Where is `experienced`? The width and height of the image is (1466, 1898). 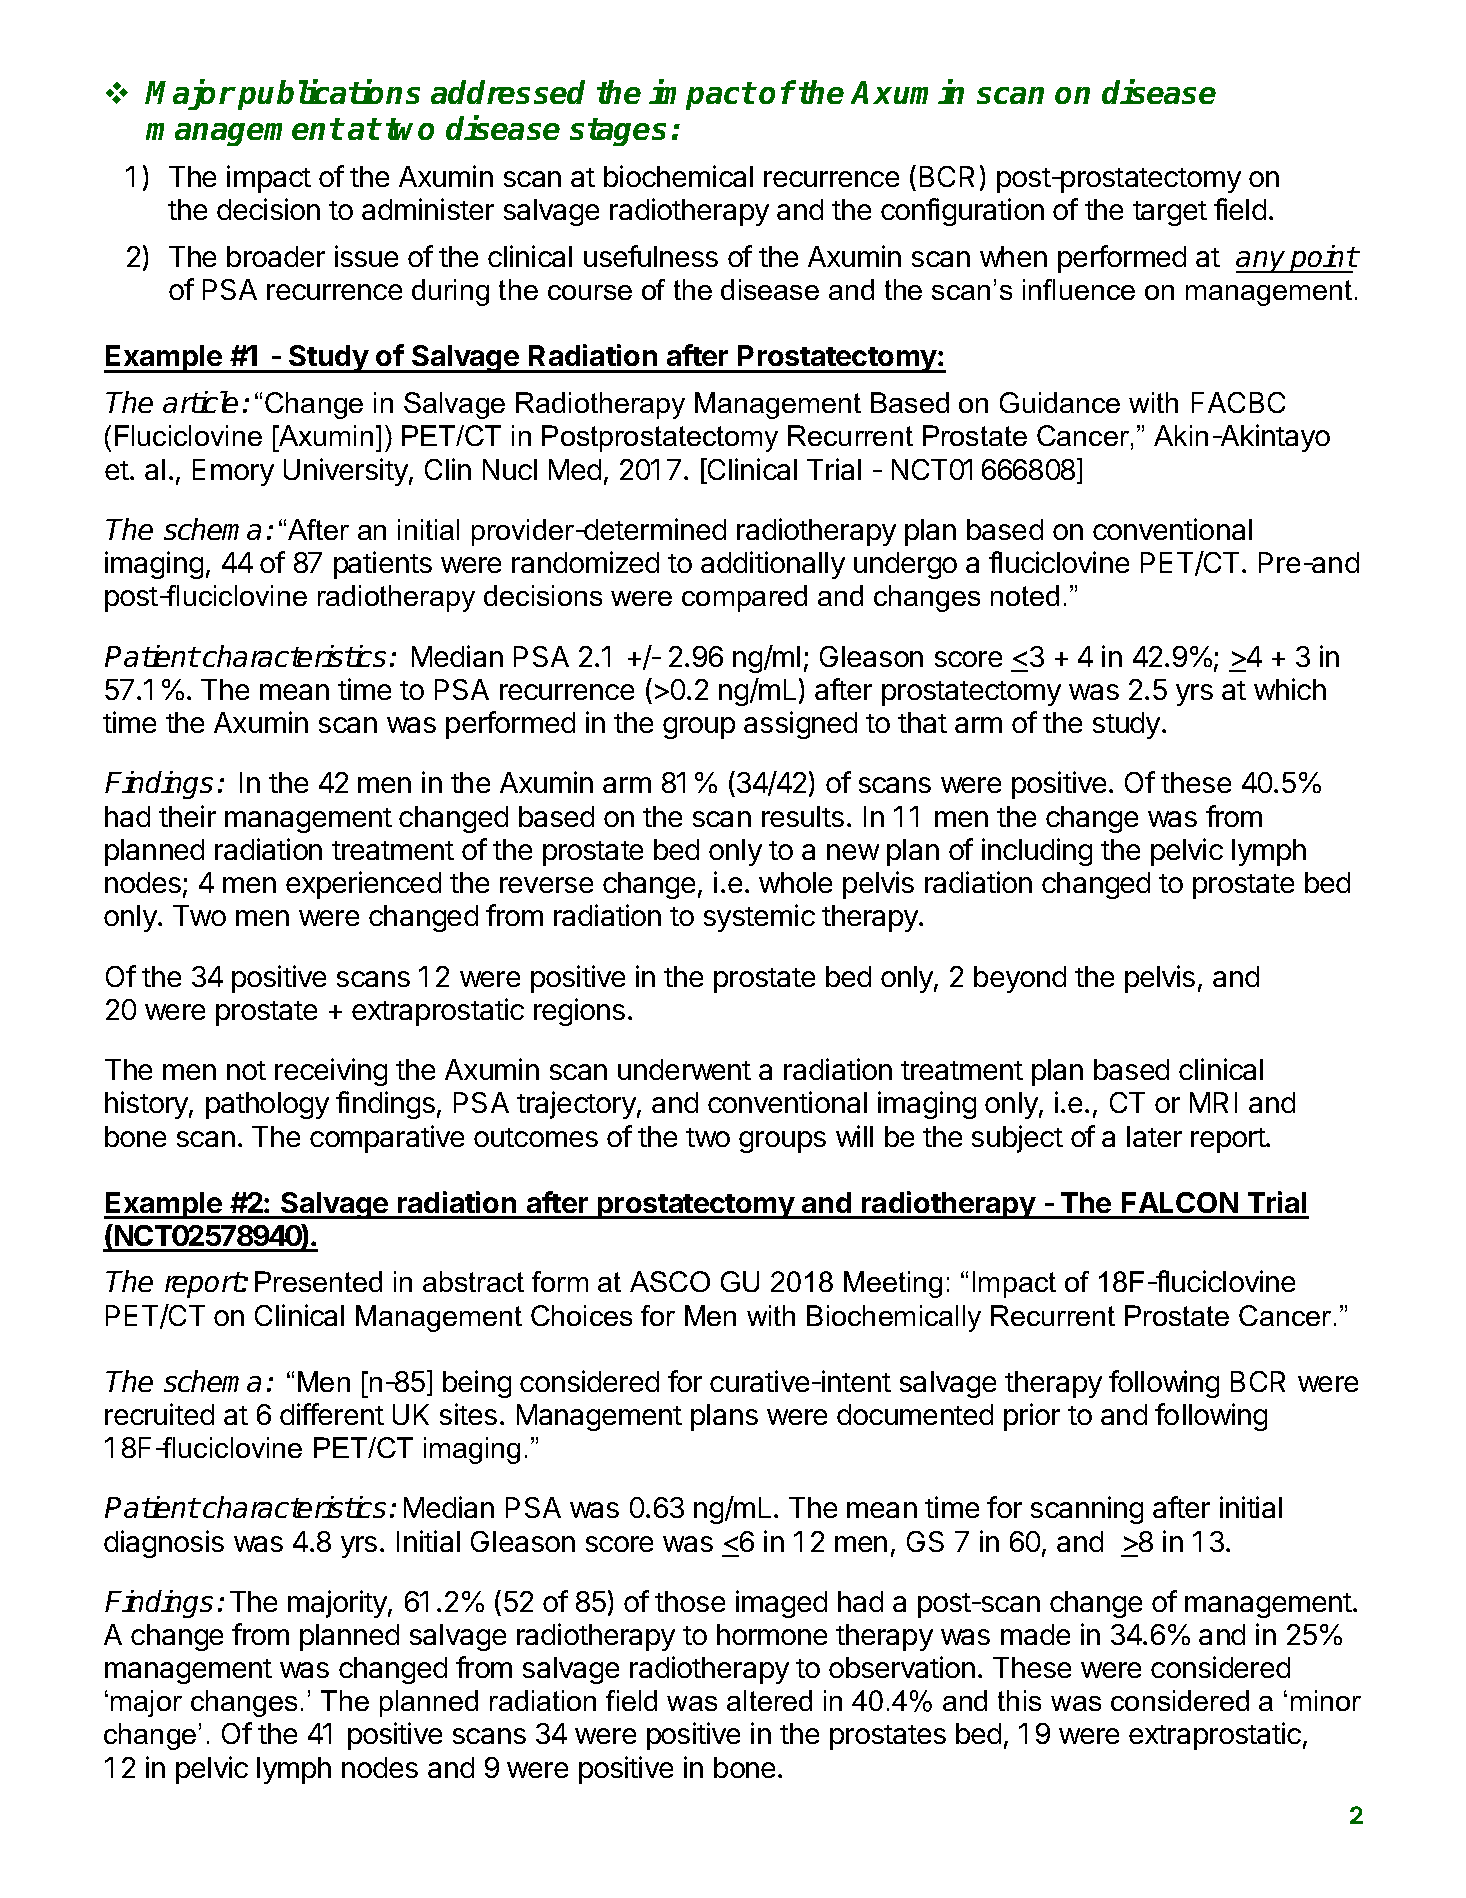 experienced is located at coordinates (363, 885).
